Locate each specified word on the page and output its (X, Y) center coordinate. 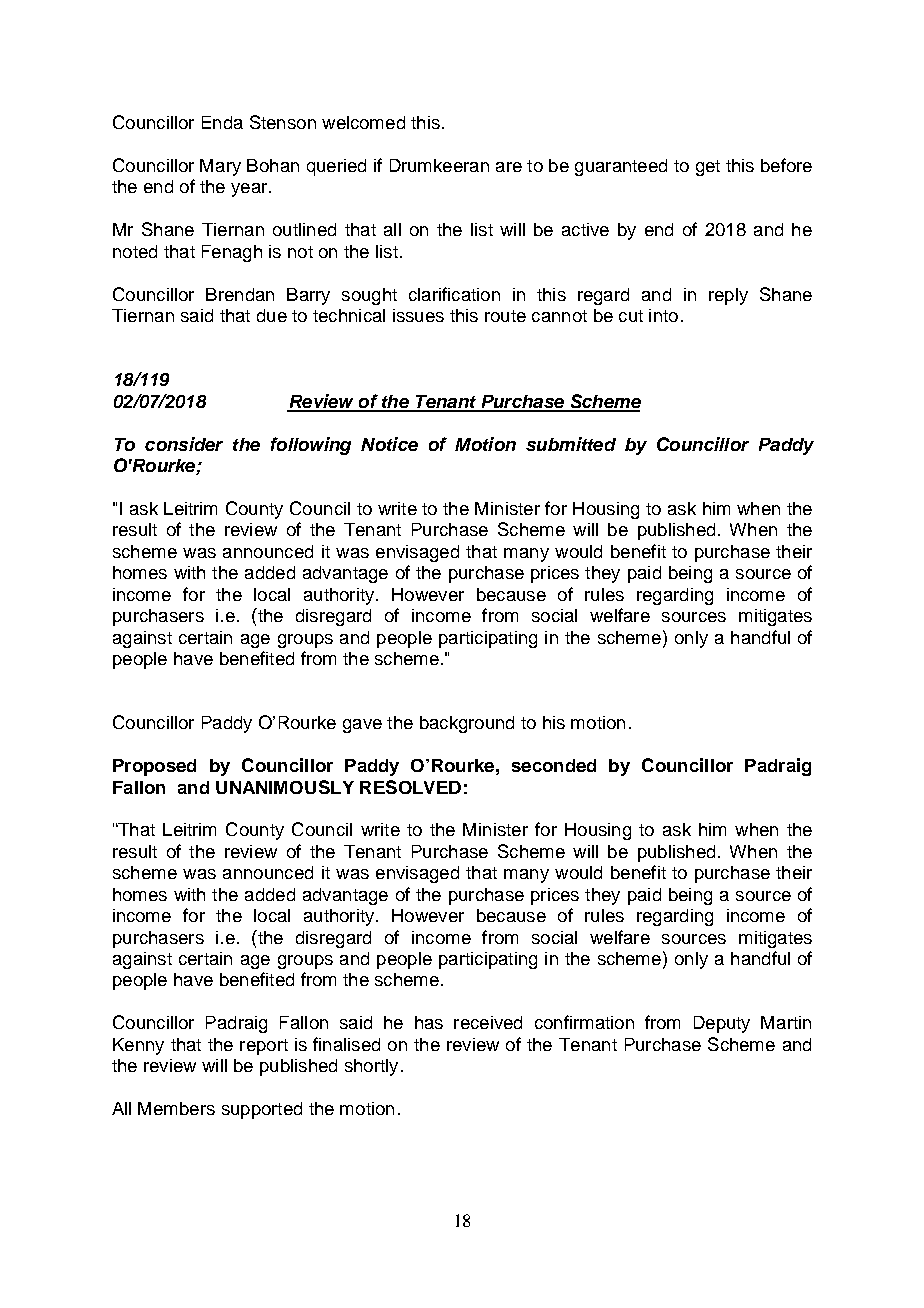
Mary (220, 167)
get (708, 168)
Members (176, 1108)
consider (184, 444)
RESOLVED (410, 787)
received (488, 1022)
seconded (554, 765)
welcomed (363, 122)
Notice (389, 444)
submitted (571, 444)
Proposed (154, 767)
